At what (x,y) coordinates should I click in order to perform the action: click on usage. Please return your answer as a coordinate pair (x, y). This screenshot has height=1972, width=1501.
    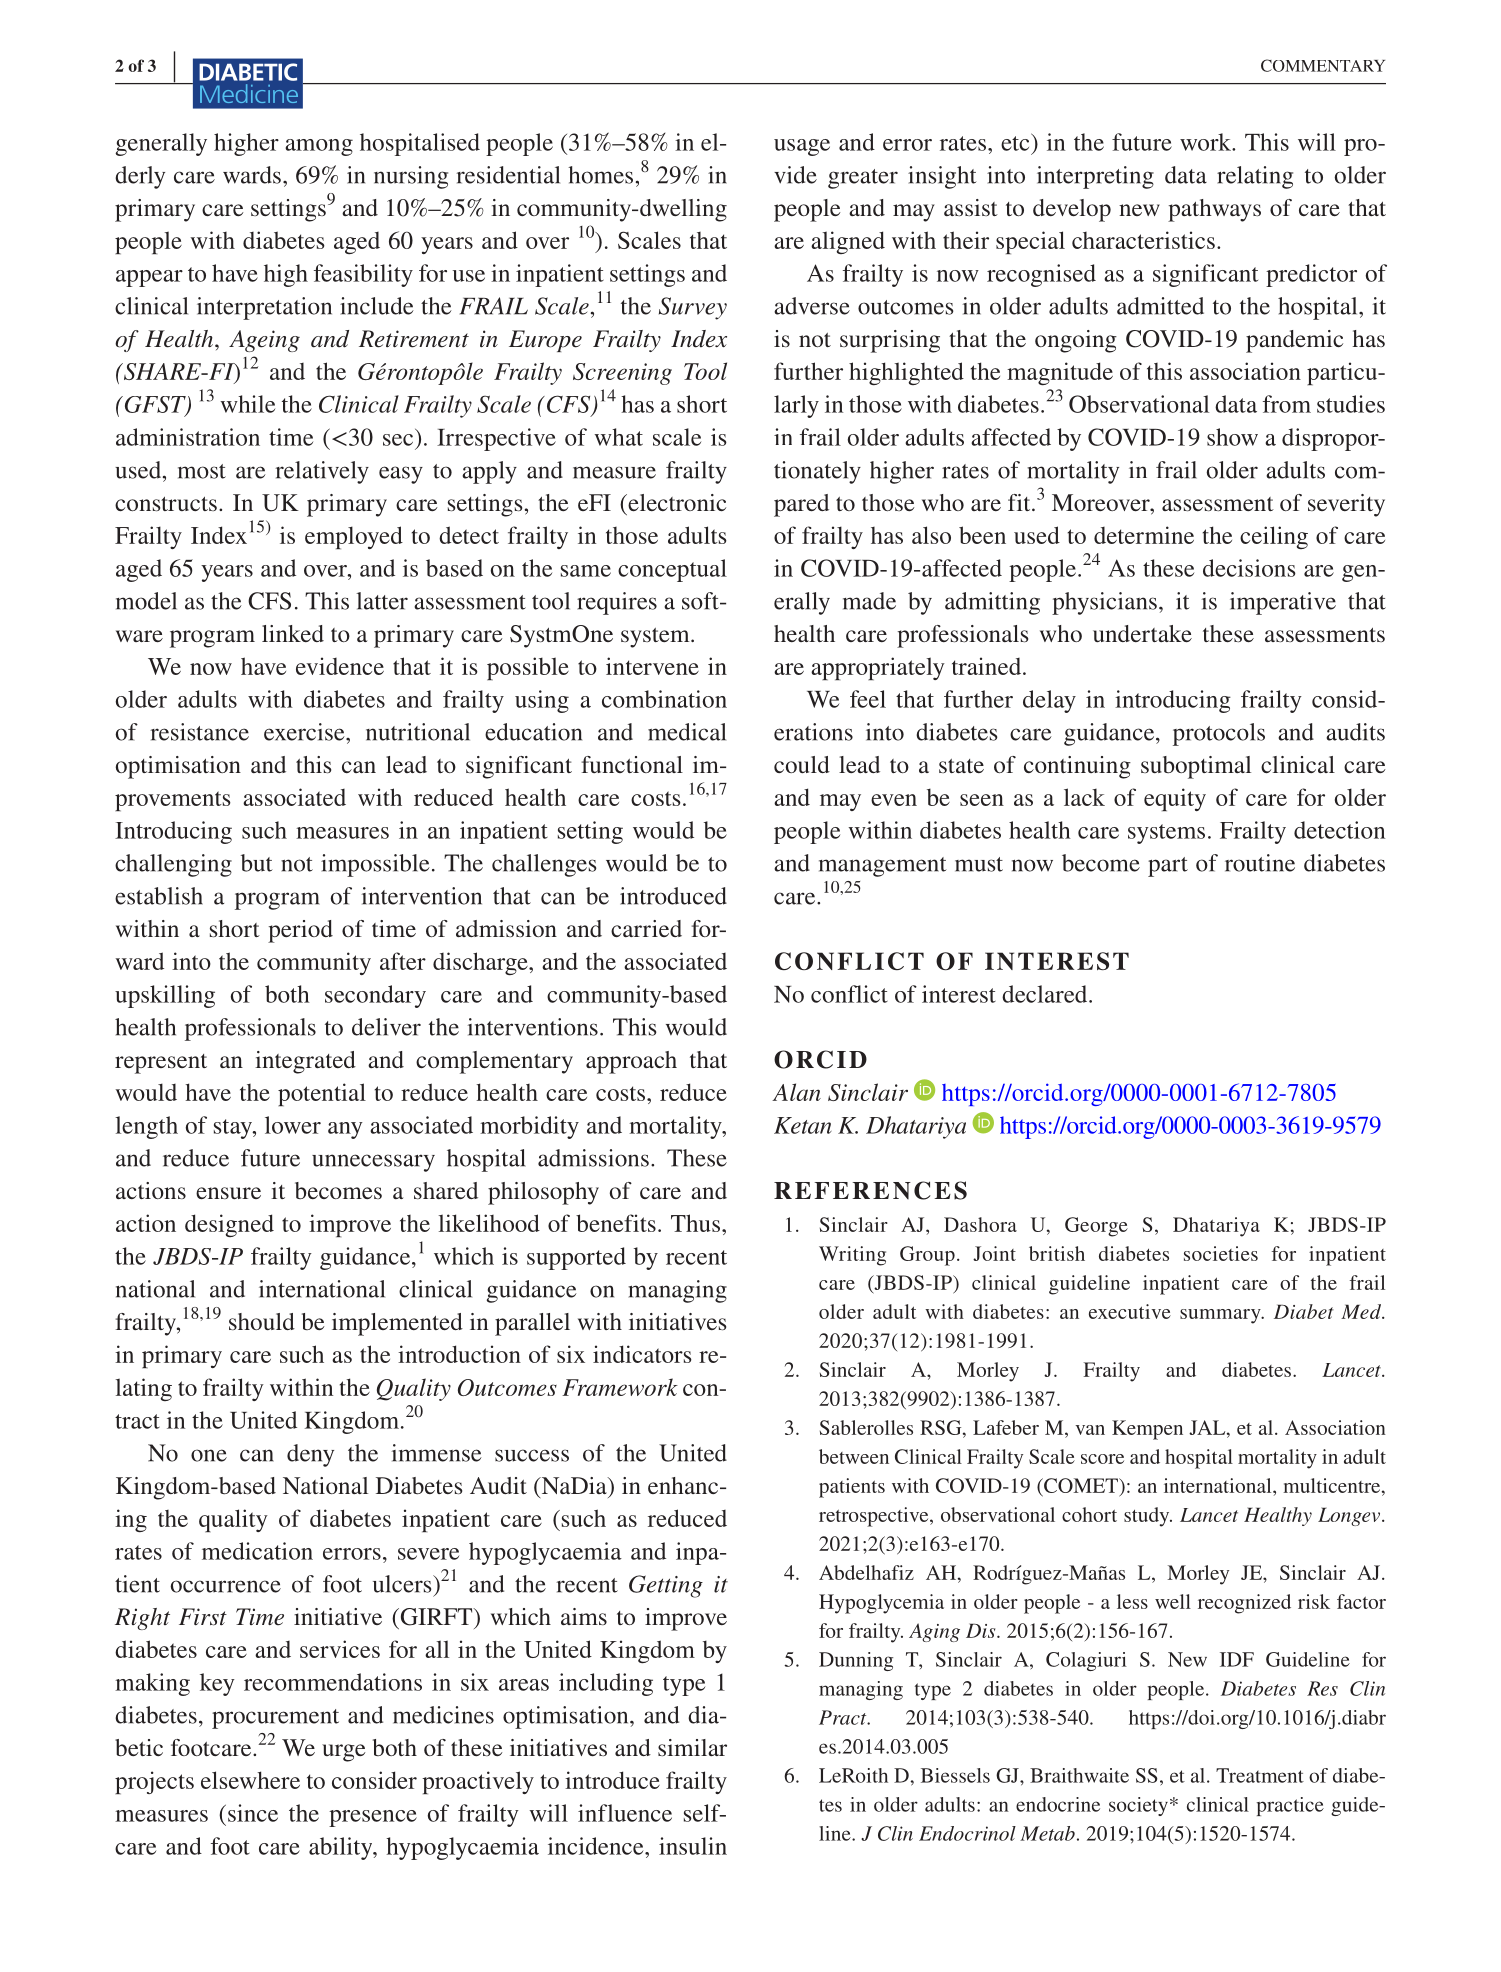
    Looking at the image, I should click on (802, 147).
